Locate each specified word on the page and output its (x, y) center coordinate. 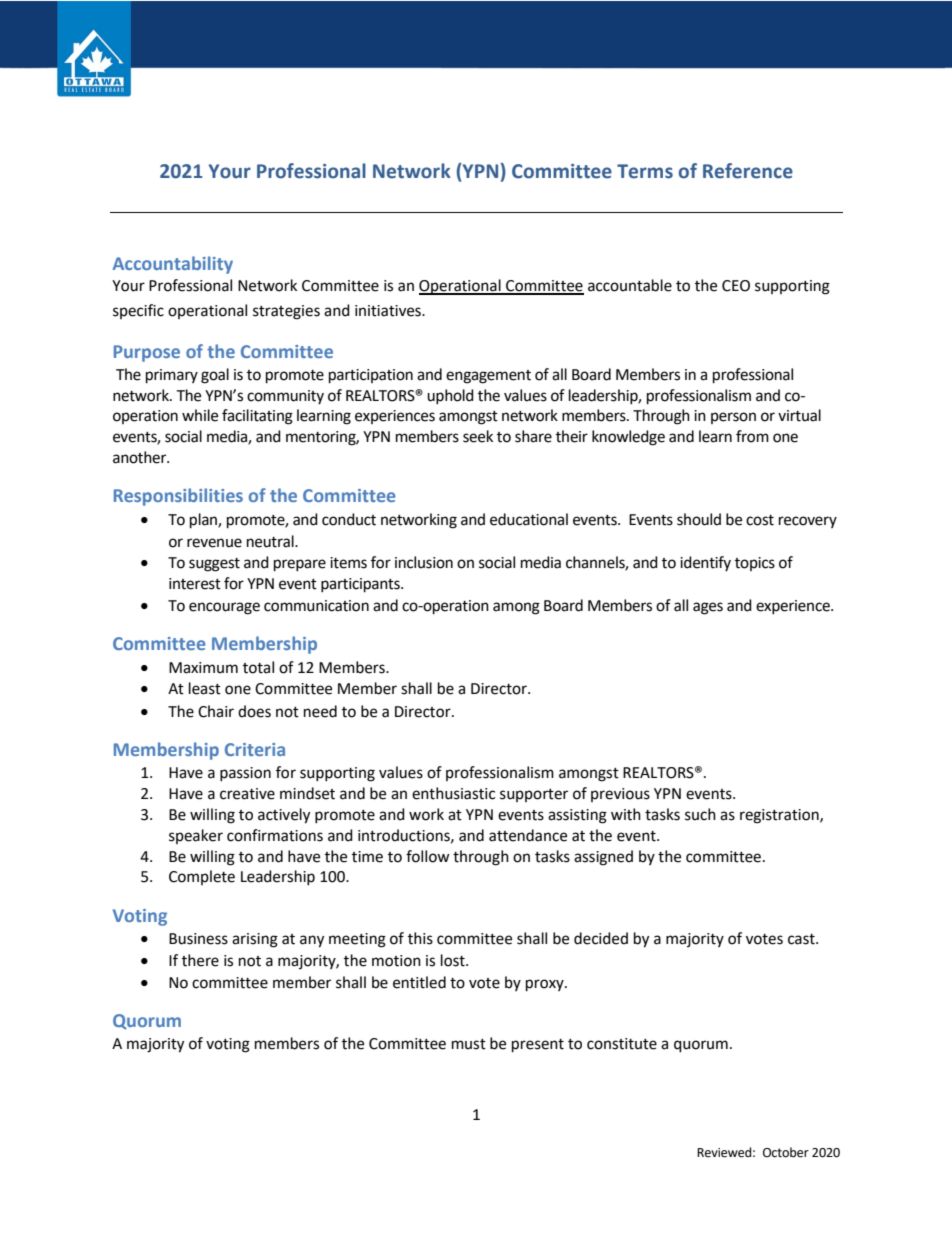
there (200, 960)
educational (529, 519)
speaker (196, 836)
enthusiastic (453, 793)
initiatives (389, 311)
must (469, 1044)
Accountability (173, 265)
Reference (748, 171)
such (700, 814)
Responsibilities (178, 497)
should (699, 519)
